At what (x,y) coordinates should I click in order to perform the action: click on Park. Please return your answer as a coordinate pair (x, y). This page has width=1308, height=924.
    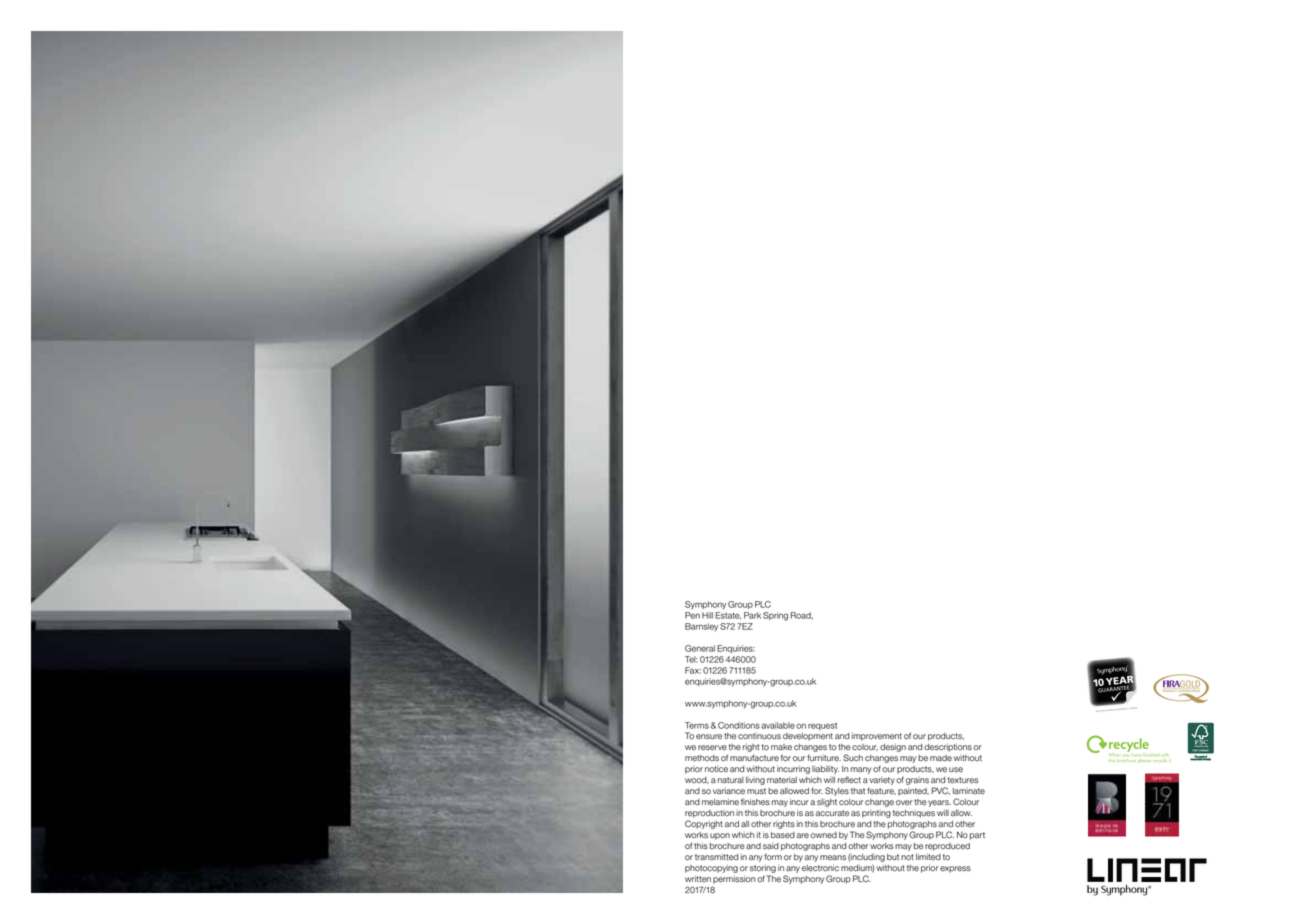
    Looking at the image, I should click on (752, 615).
